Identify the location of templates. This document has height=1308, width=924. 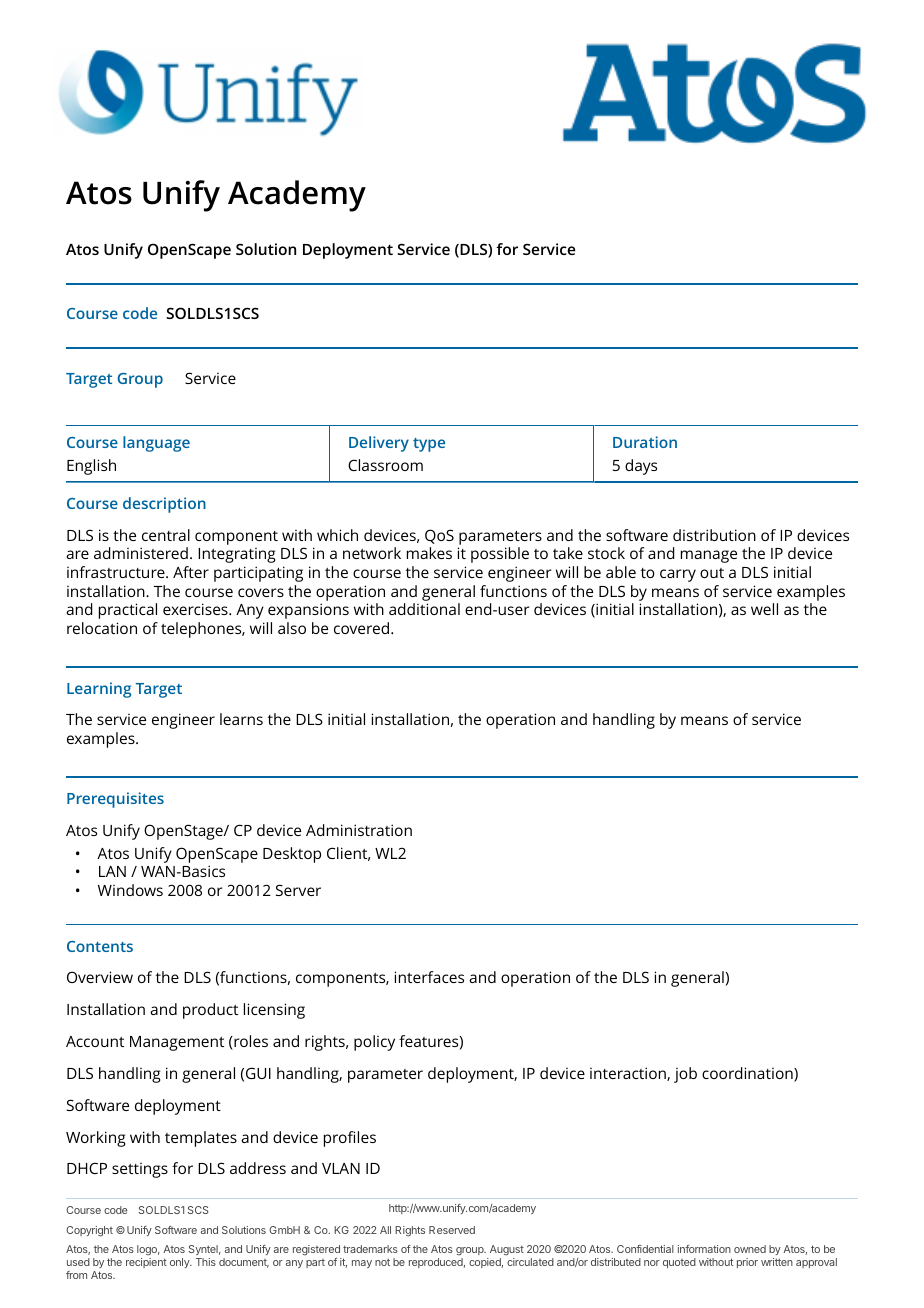
(201, 1139).
